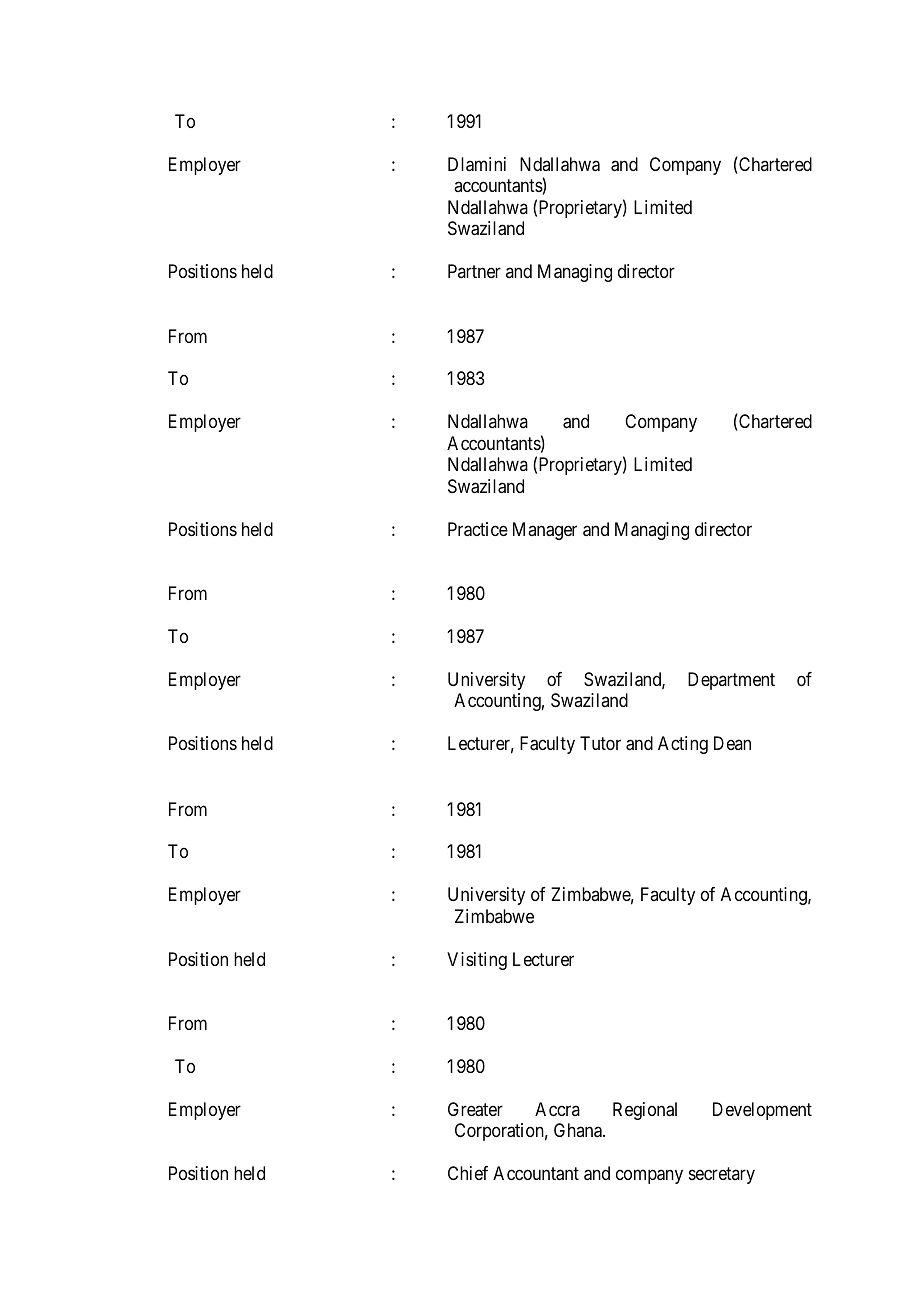 The image size is (924, 1308). What do you see at coordinates (731, 681) in the page?
I see `Department` at bounding box center [731, 681].
